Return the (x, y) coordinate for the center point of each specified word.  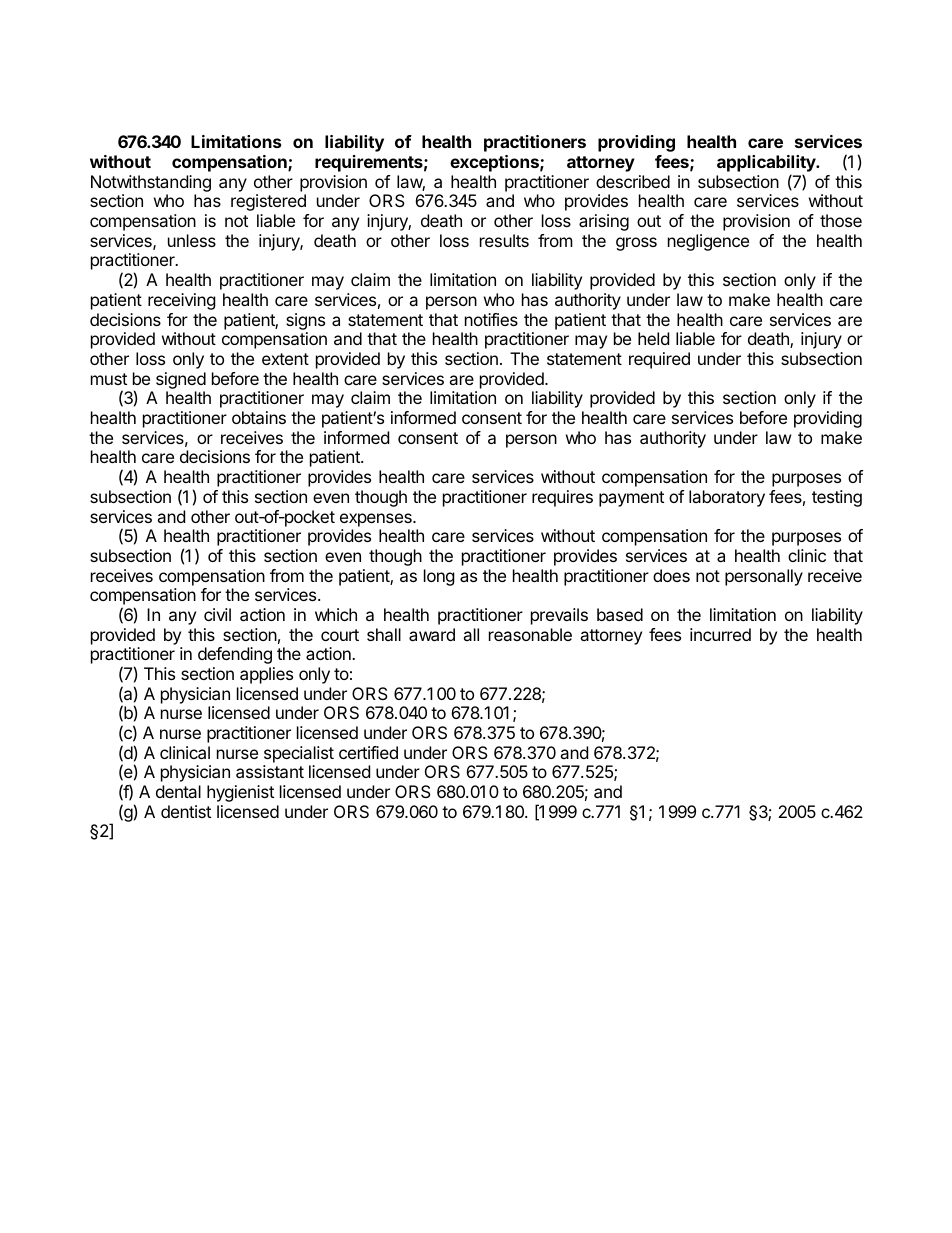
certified (368, 752)
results (504, 240)
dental (178, 791)
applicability (767, 163)
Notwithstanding (151, 185)
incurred (720, 634)
